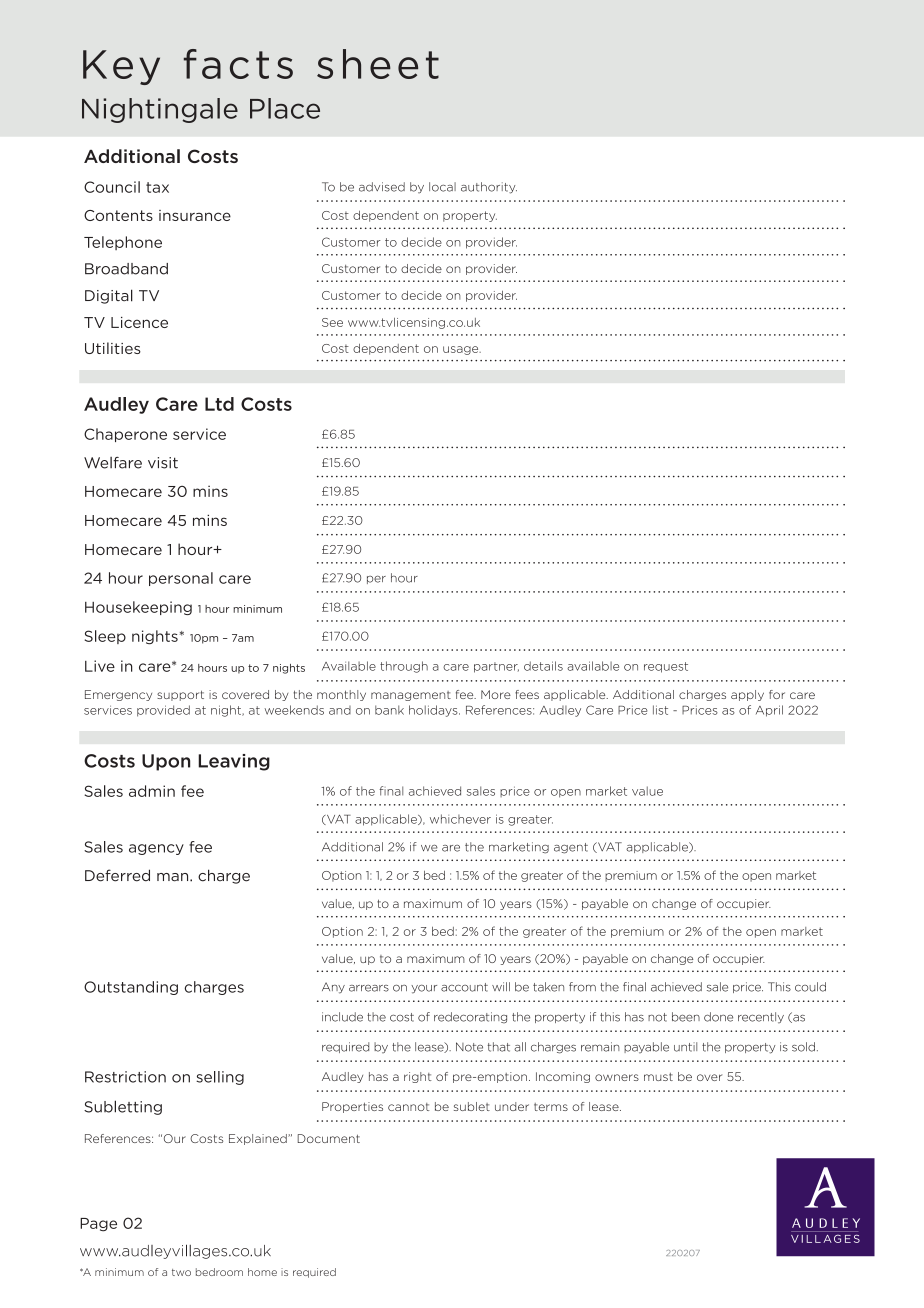  I want to click on authority, so click(489, 188).
